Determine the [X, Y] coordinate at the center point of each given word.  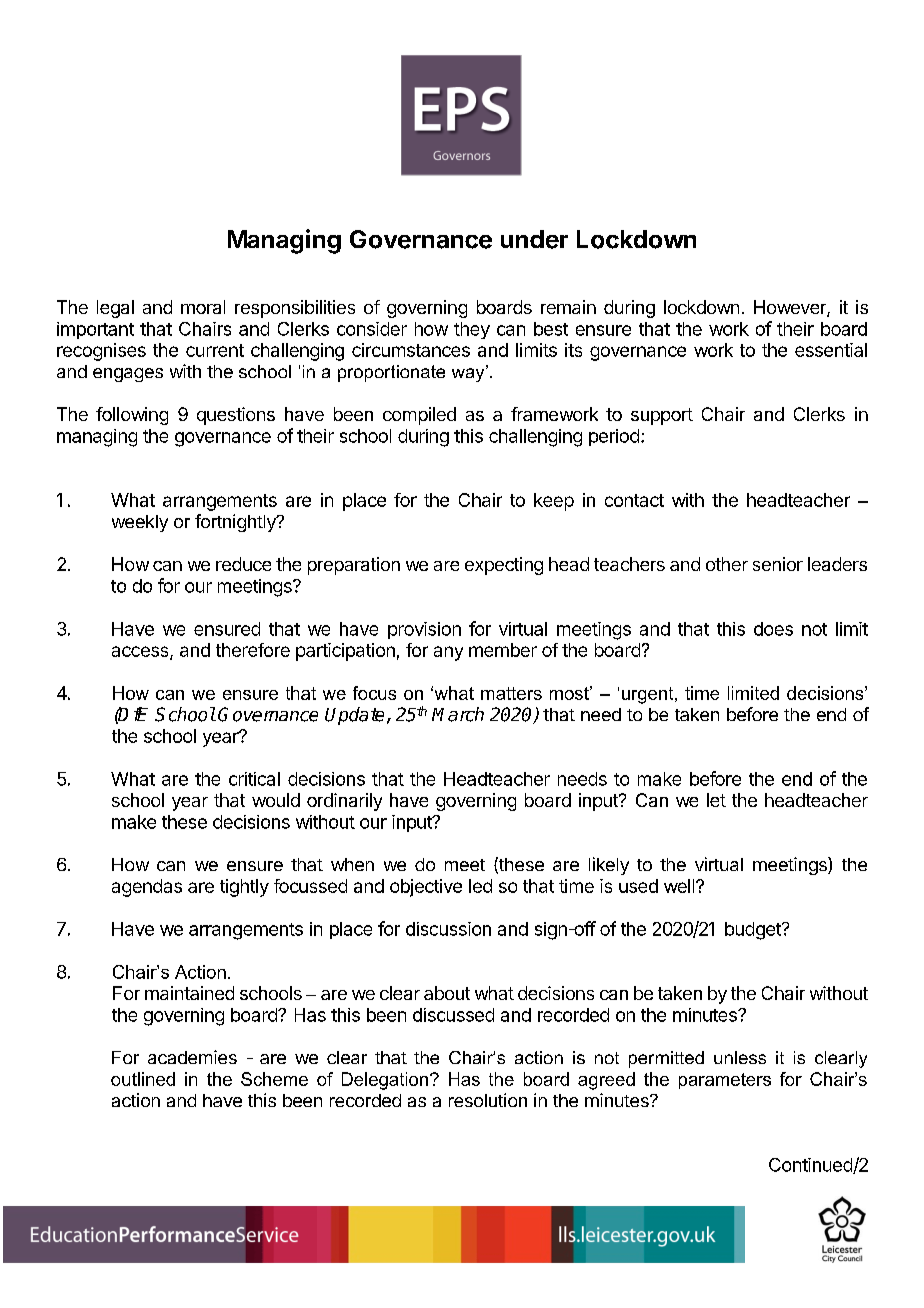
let [716, 800]
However [791, 308]
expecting [504, 566]
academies [192, 1057]
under [534, 239]
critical [254, 779]
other [727, 564]
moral [203, 307]
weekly [140, 523]
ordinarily [344, 802]
